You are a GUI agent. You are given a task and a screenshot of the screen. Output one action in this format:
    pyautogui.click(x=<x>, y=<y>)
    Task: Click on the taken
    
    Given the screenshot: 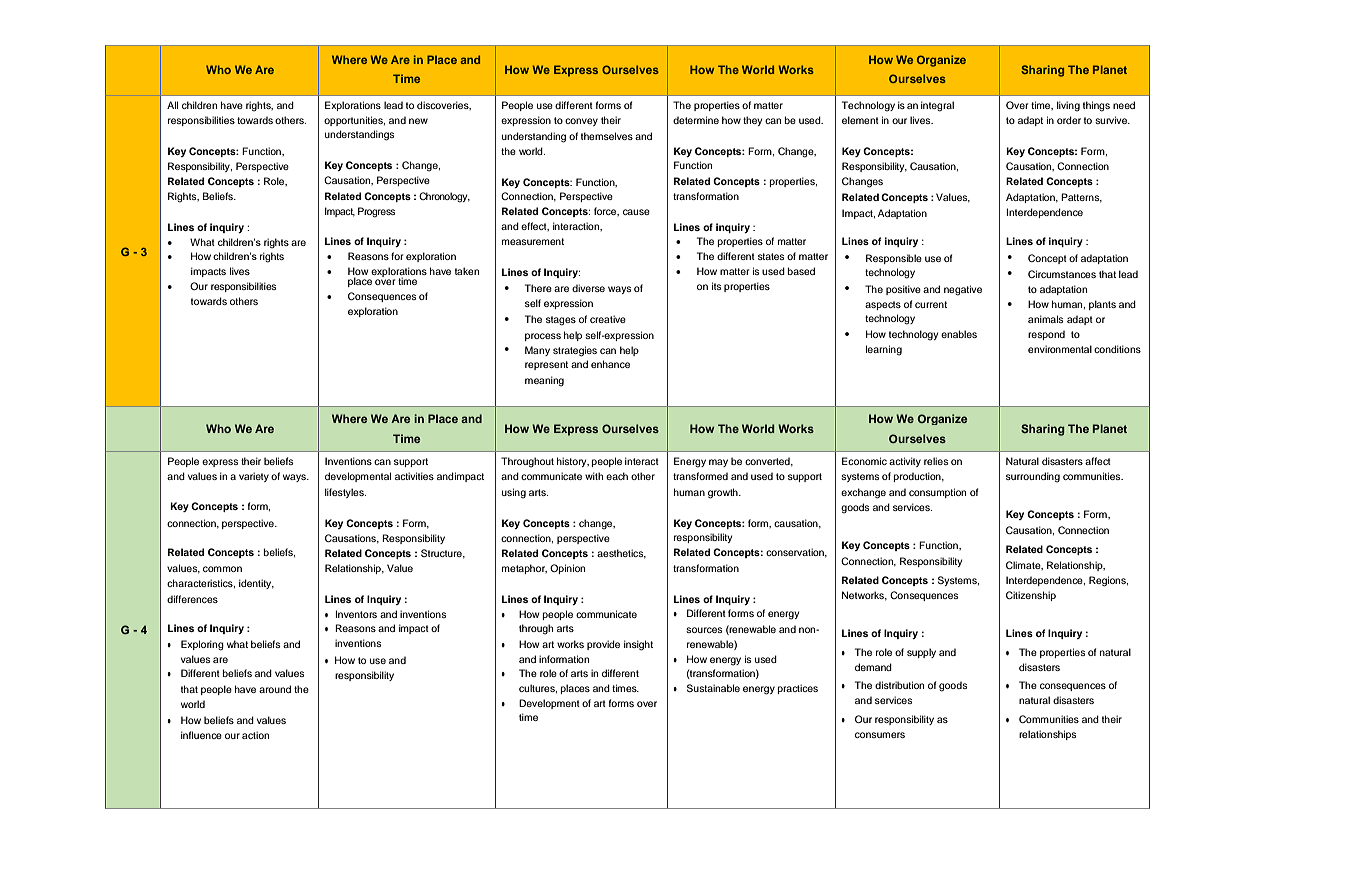 What is the action you would take?
    pyautogui.click(x=467, y=271)
